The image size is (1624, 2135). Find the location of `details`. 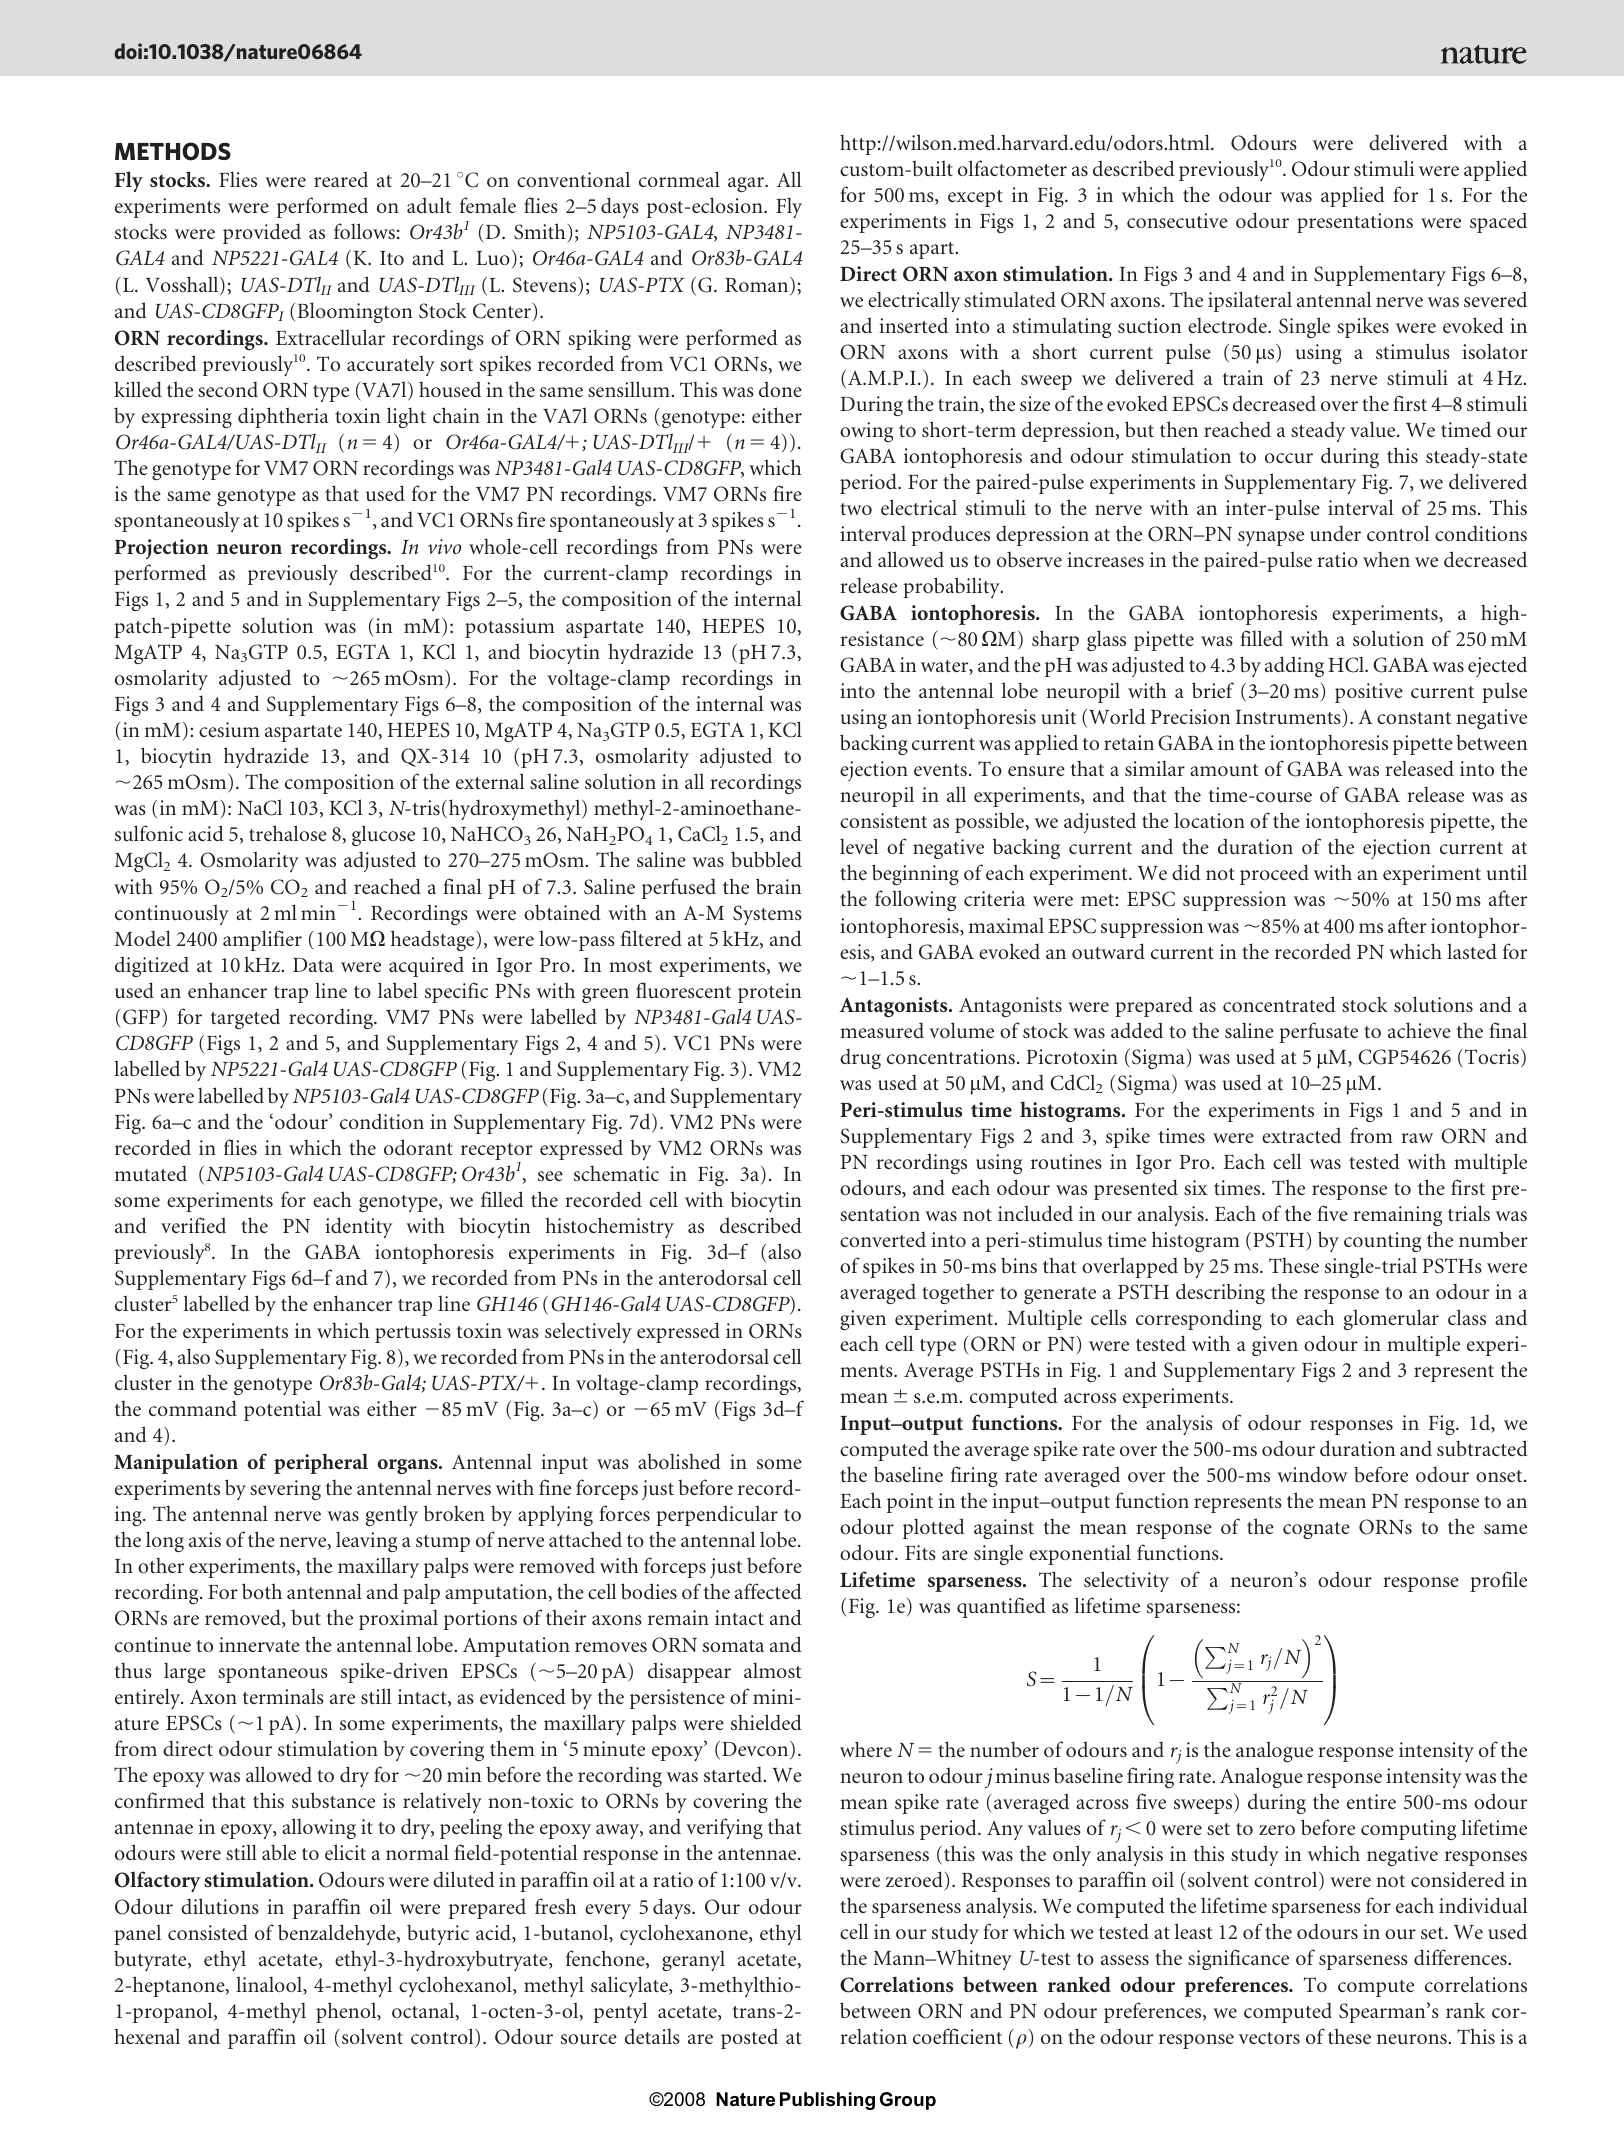

details is located at coordinates (652, 2036).
